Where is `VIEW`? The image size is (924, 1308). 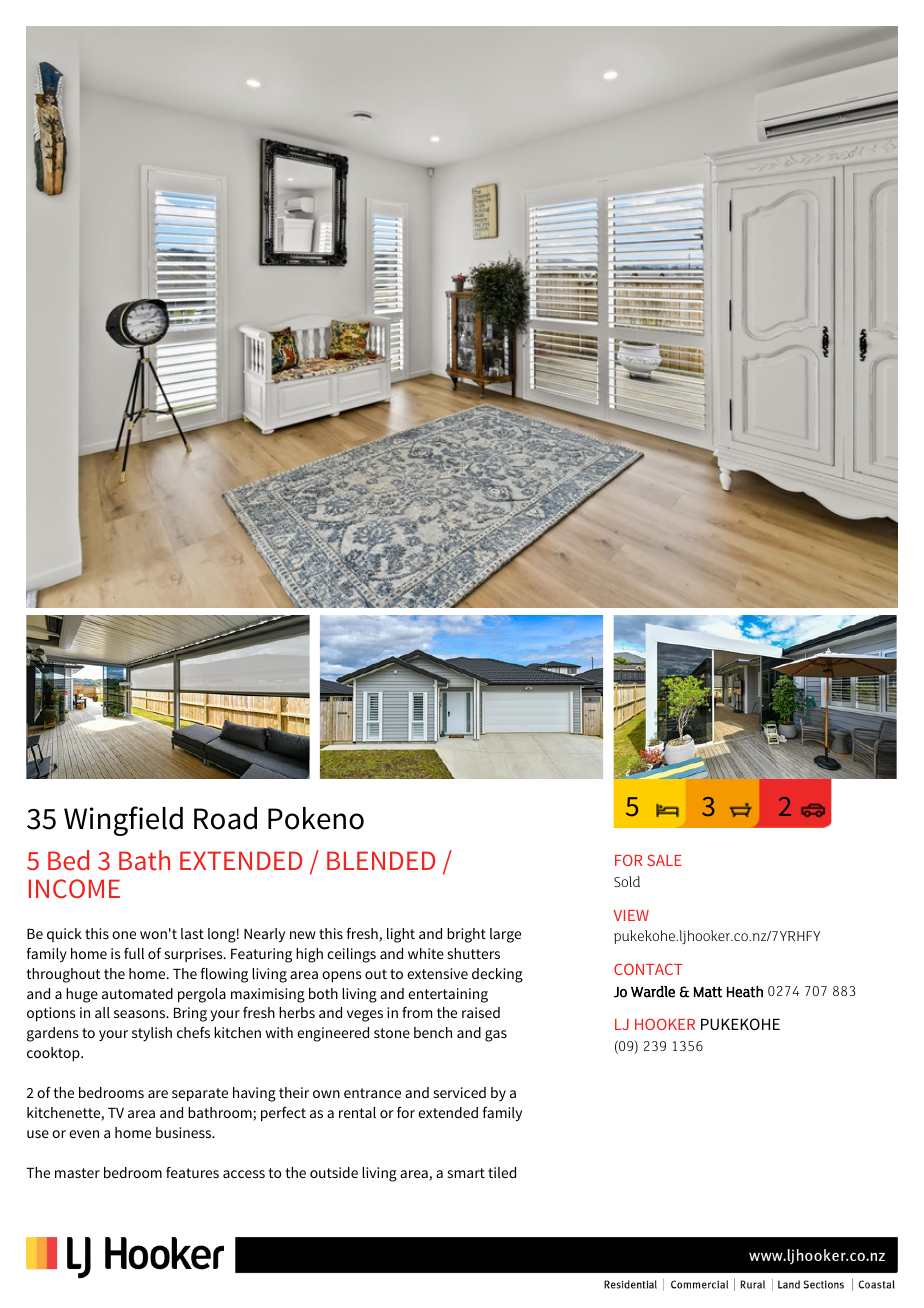
VIEW is located at coordinates (631, 915).
